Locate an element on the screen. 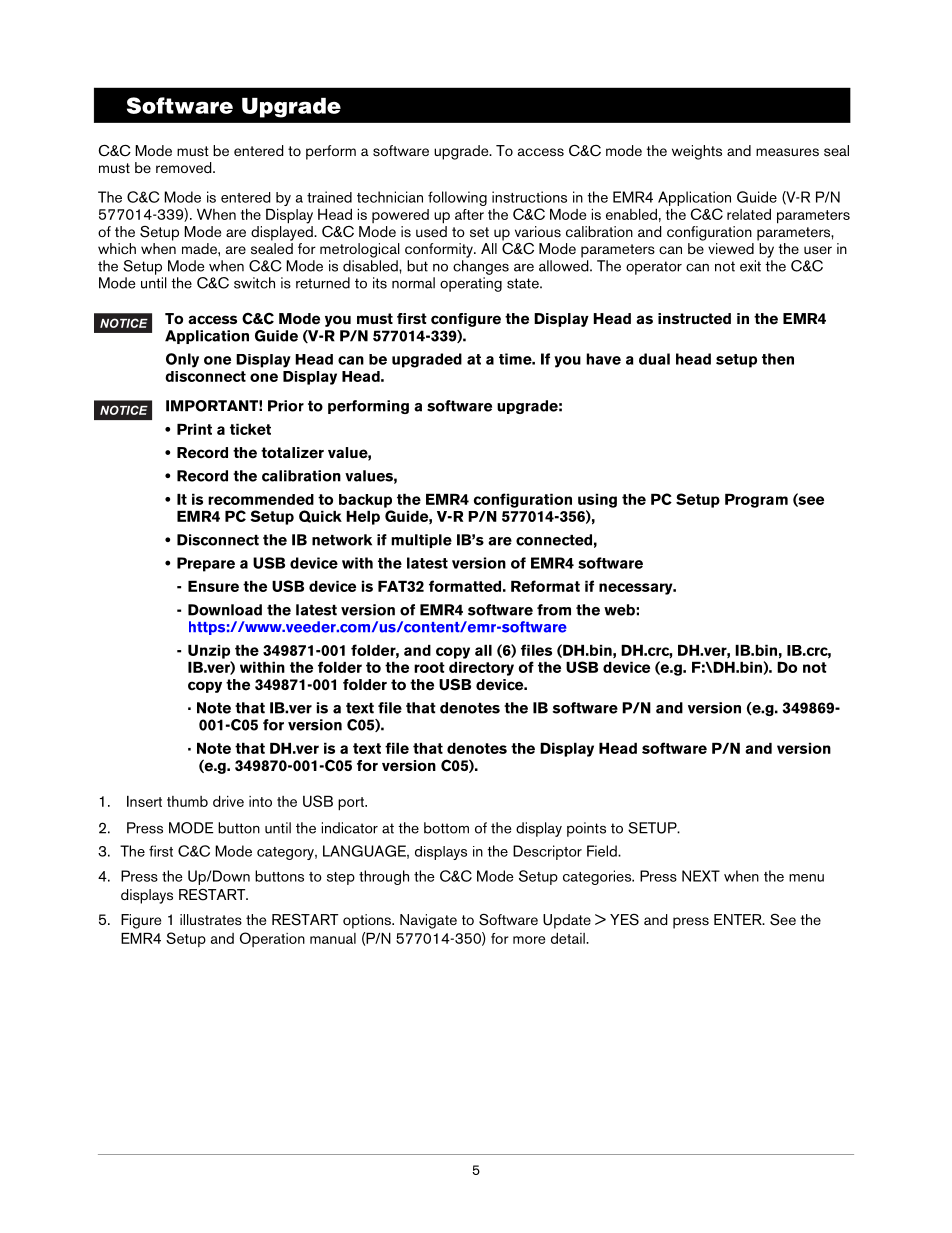  Prepare is located at coordinates (206, 564).
